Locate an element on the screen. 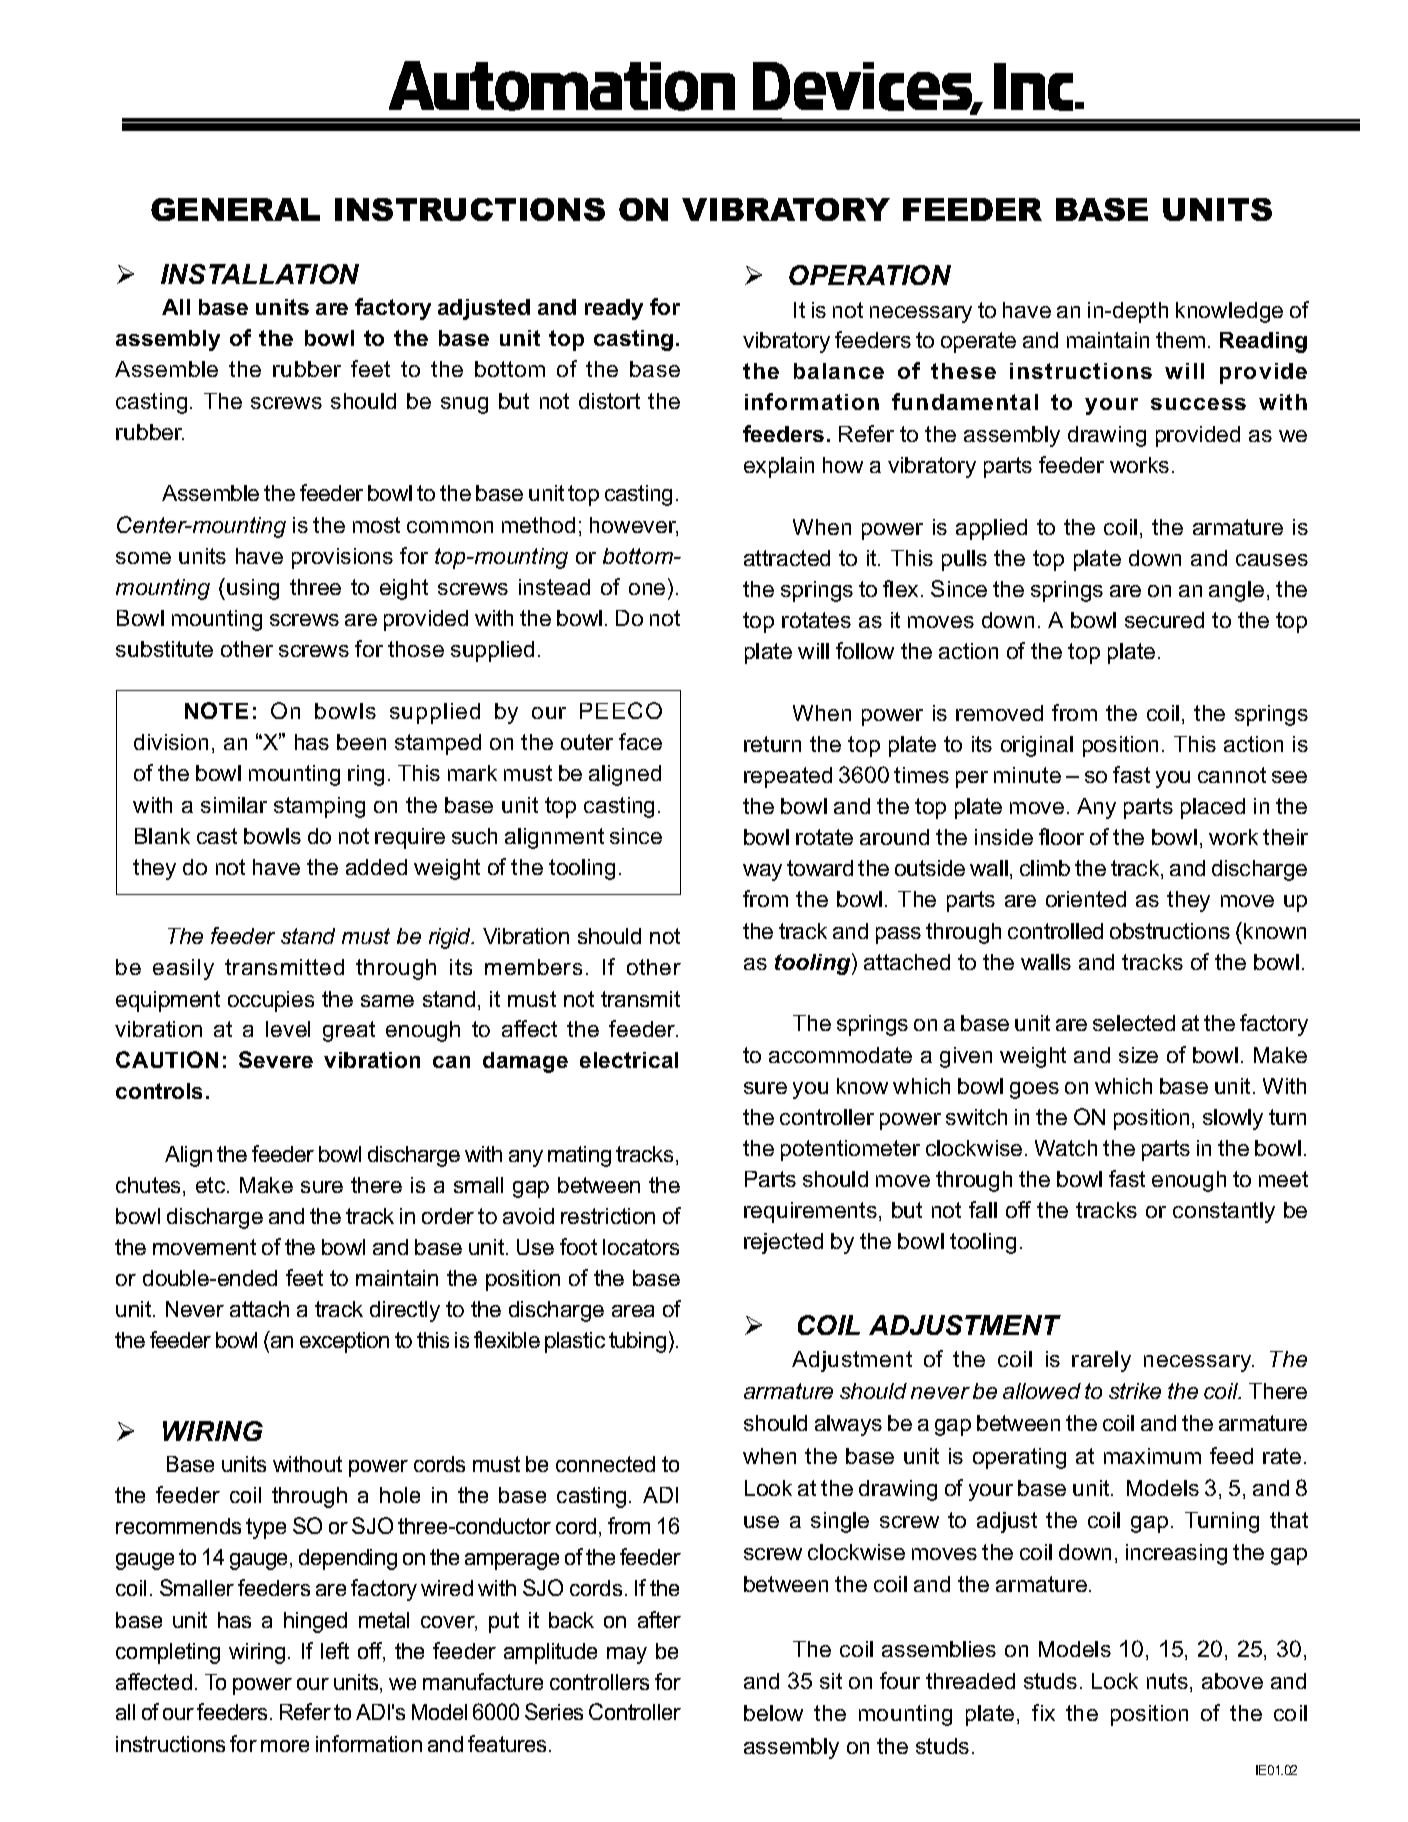 The image size is (1408, 1822). more is located at coordinates (285, 1746).
